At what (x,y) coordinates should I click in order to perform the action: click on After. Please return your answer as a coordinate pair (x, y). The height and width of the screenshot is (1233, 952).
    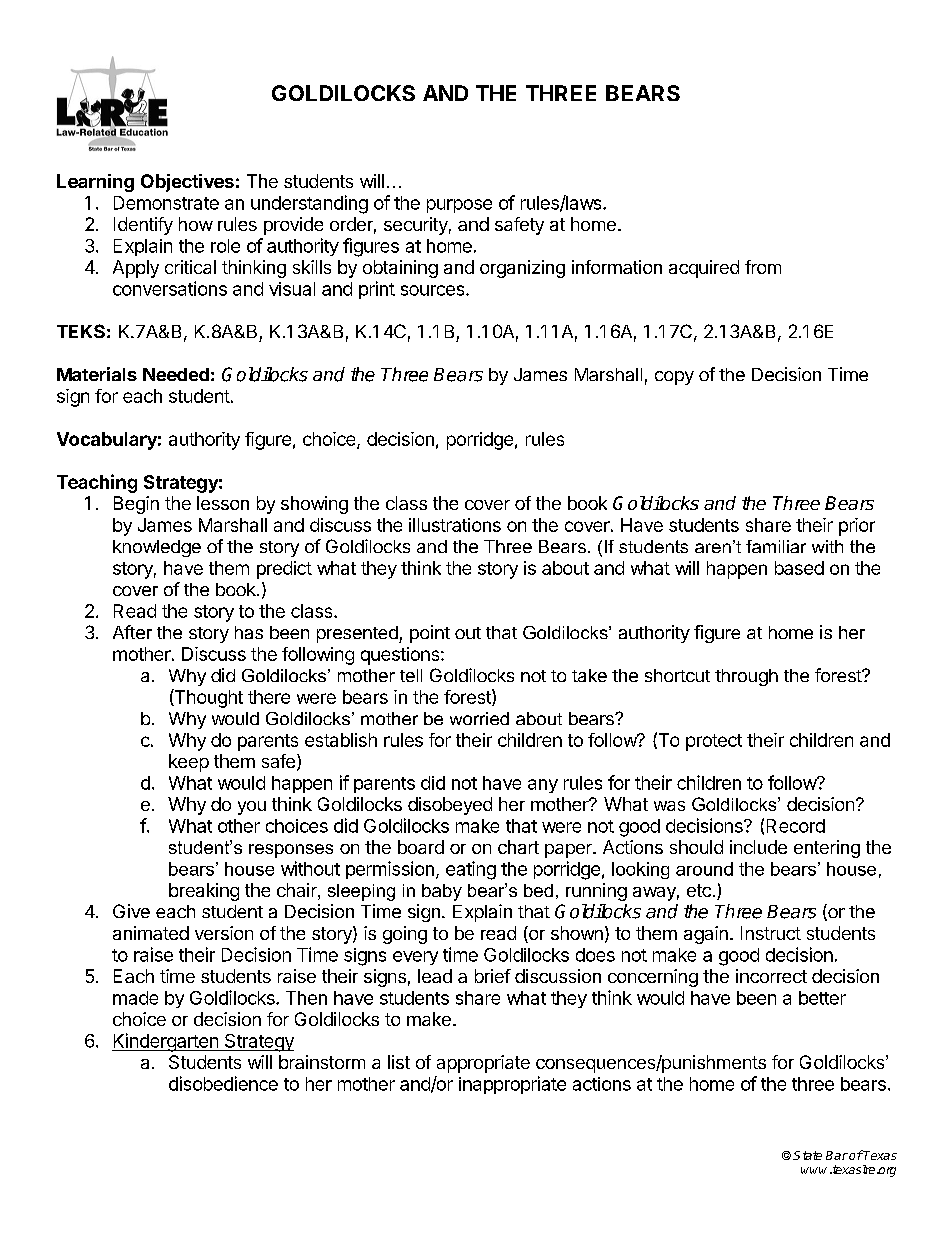
    Looking at the image, I should click on (132, 632).
